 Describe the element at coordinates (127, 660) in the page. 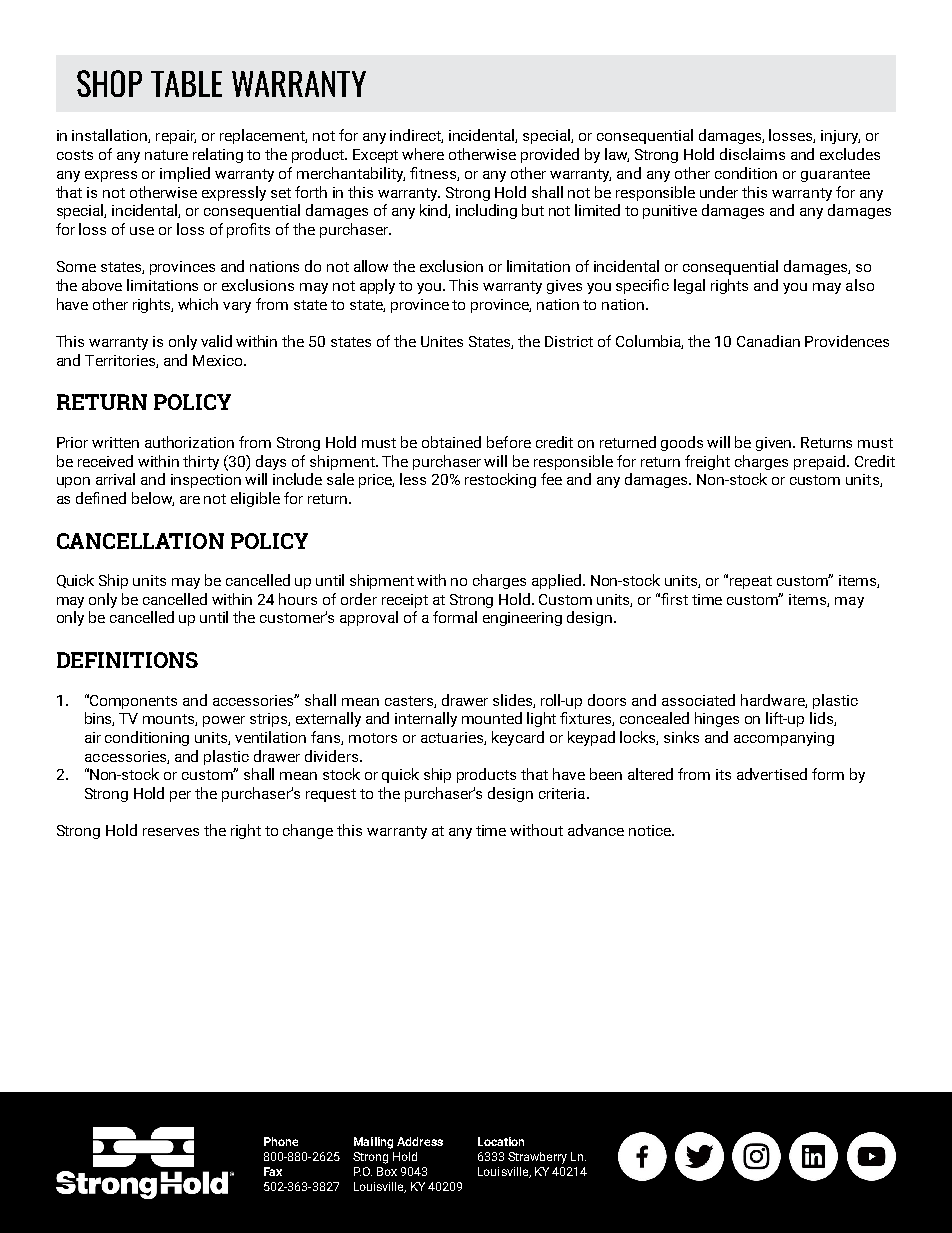

I see `DEFINITIONS` at that location.
